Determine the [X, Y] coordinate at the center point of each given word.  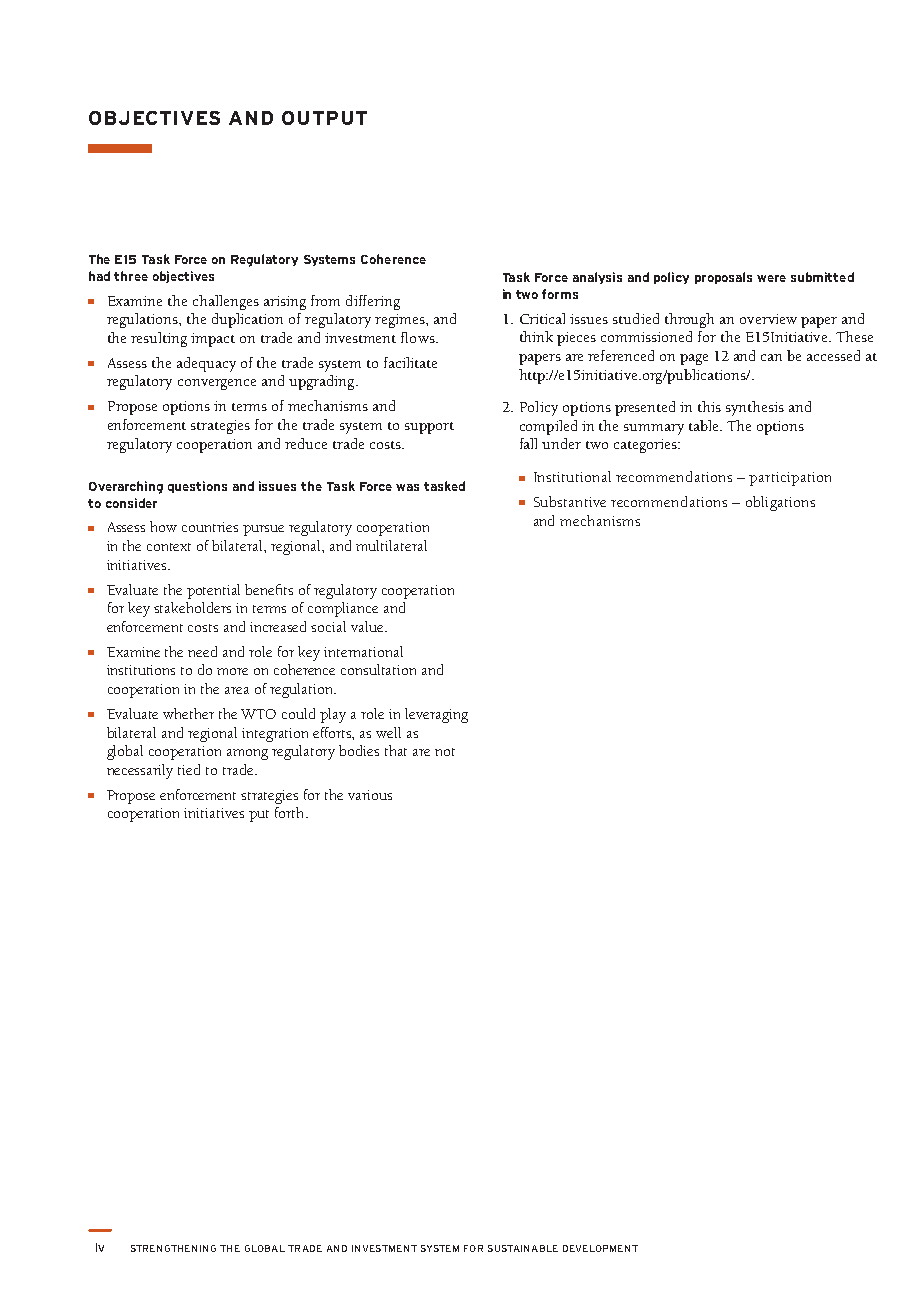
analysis [597, 278]
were [771, 278]
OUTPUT [324, 118]
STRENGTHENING [173, 1248]
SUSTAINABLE [523, 1248]
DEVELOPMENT [600, 1248]
